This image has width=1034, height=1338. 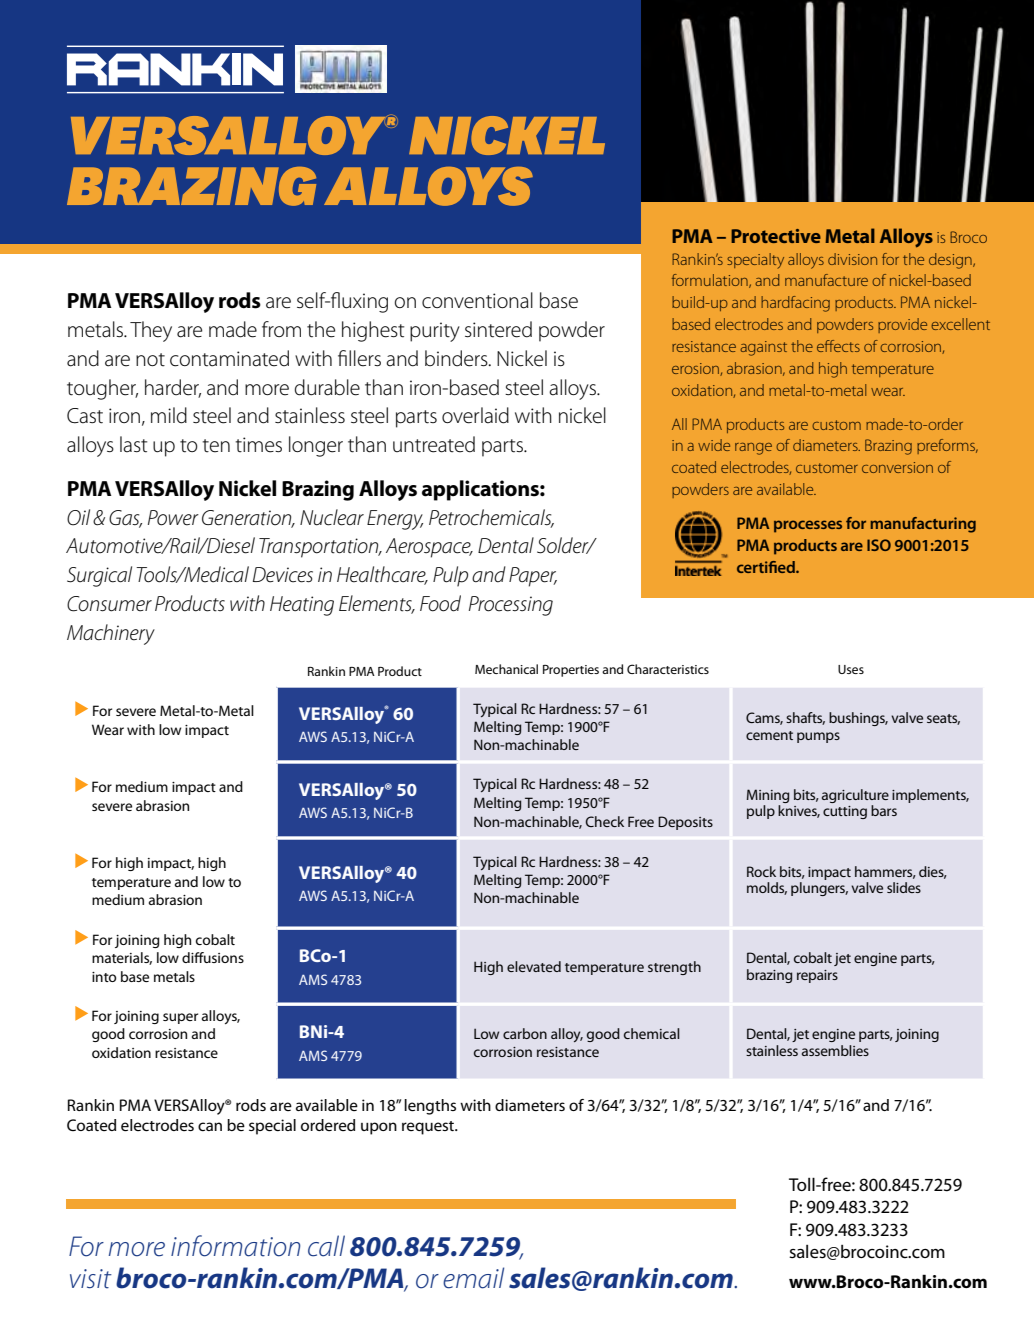 I want to click on conventional, so click(x=477, y=300).
